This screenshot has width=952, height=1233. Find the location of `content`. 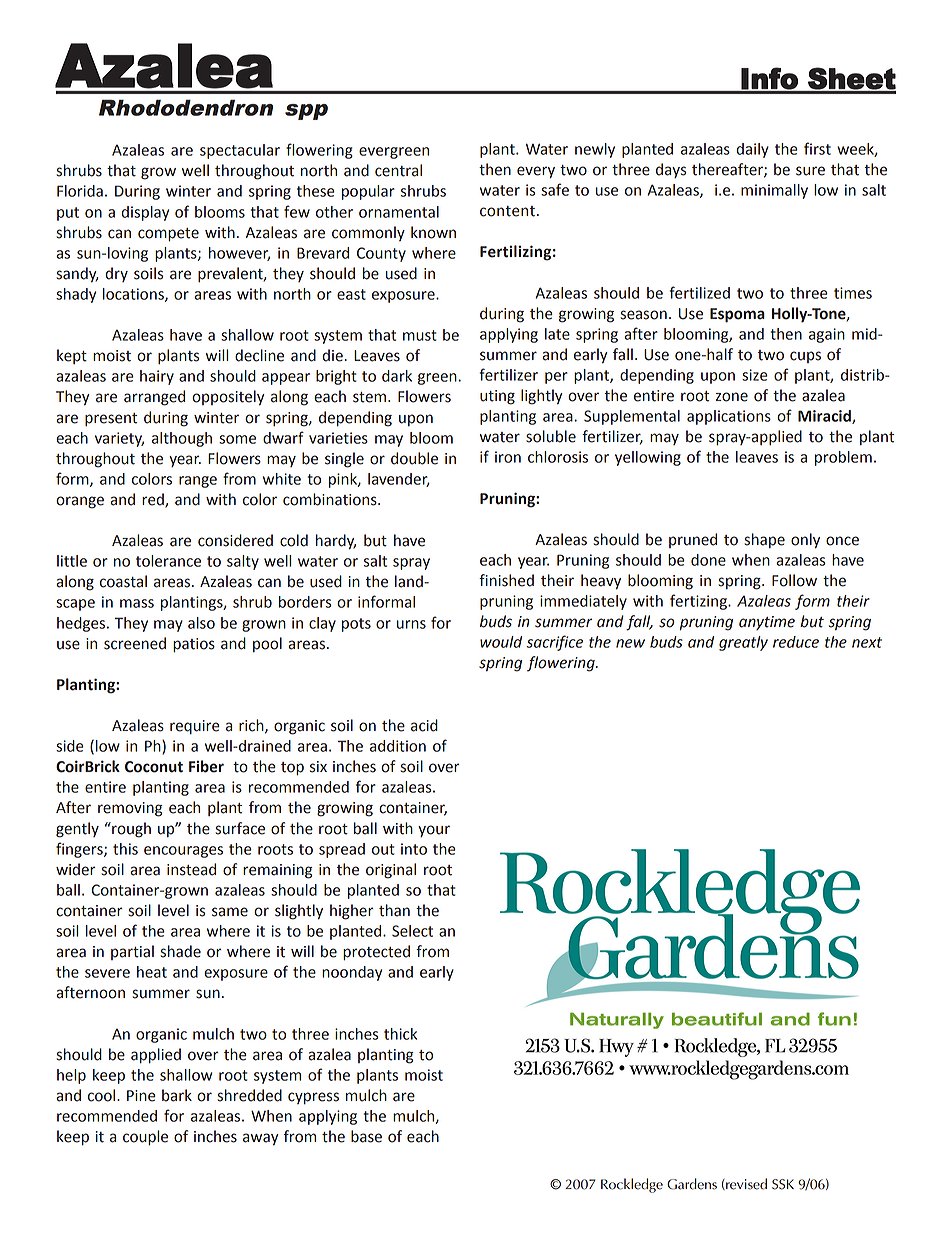

content is located at coordinates (507, 211).
